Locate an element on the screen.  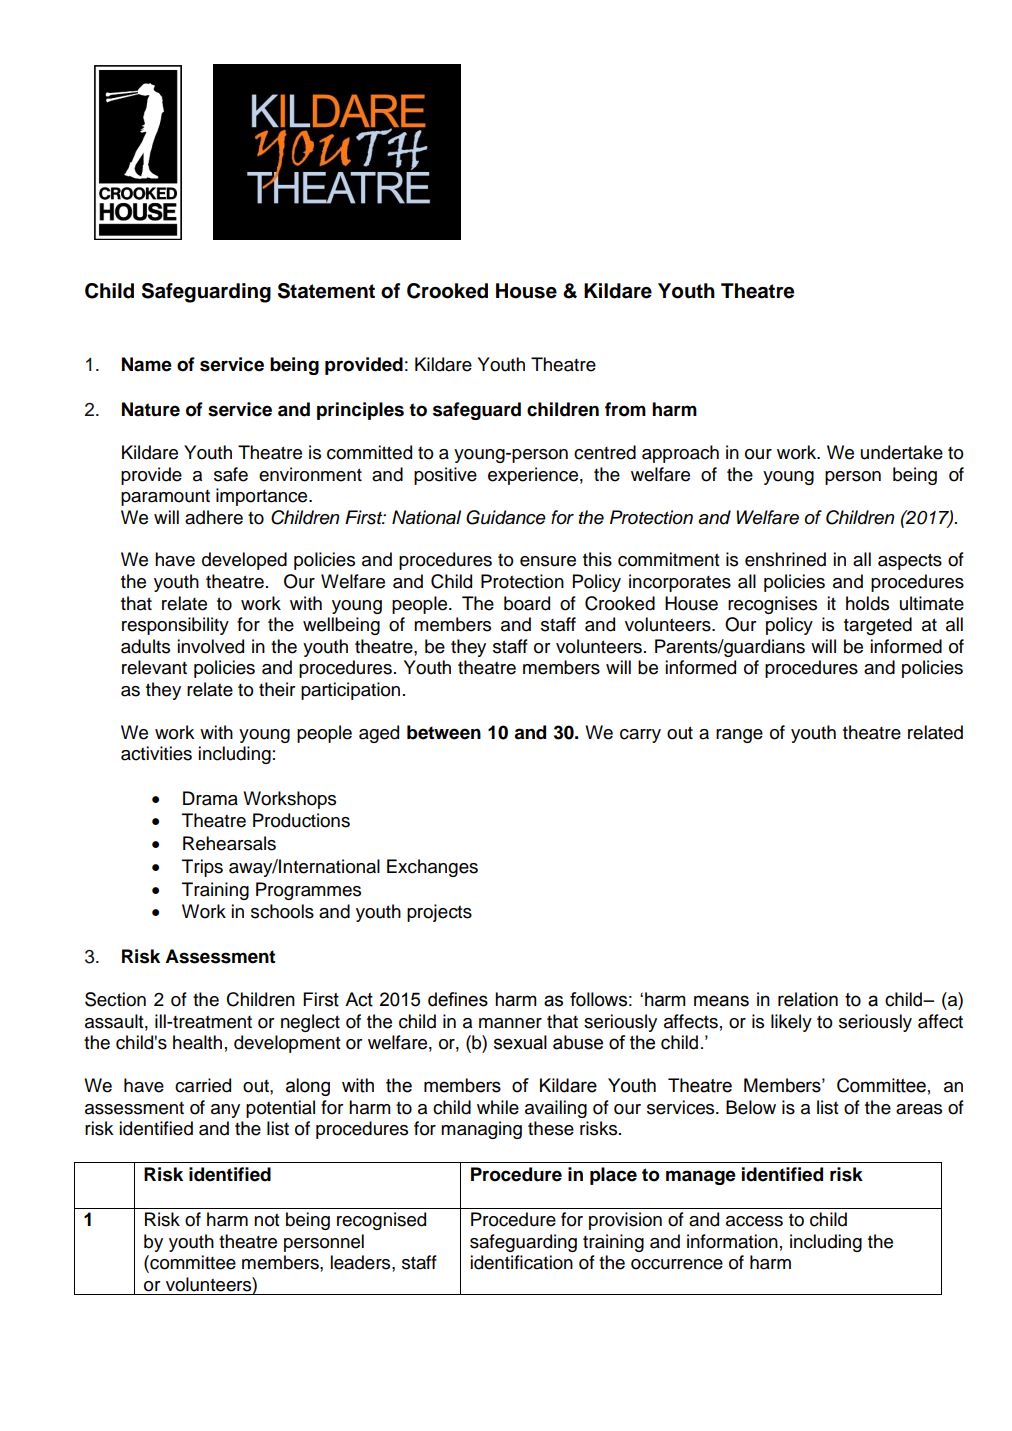
health is located at coordinates (197, 1042).
